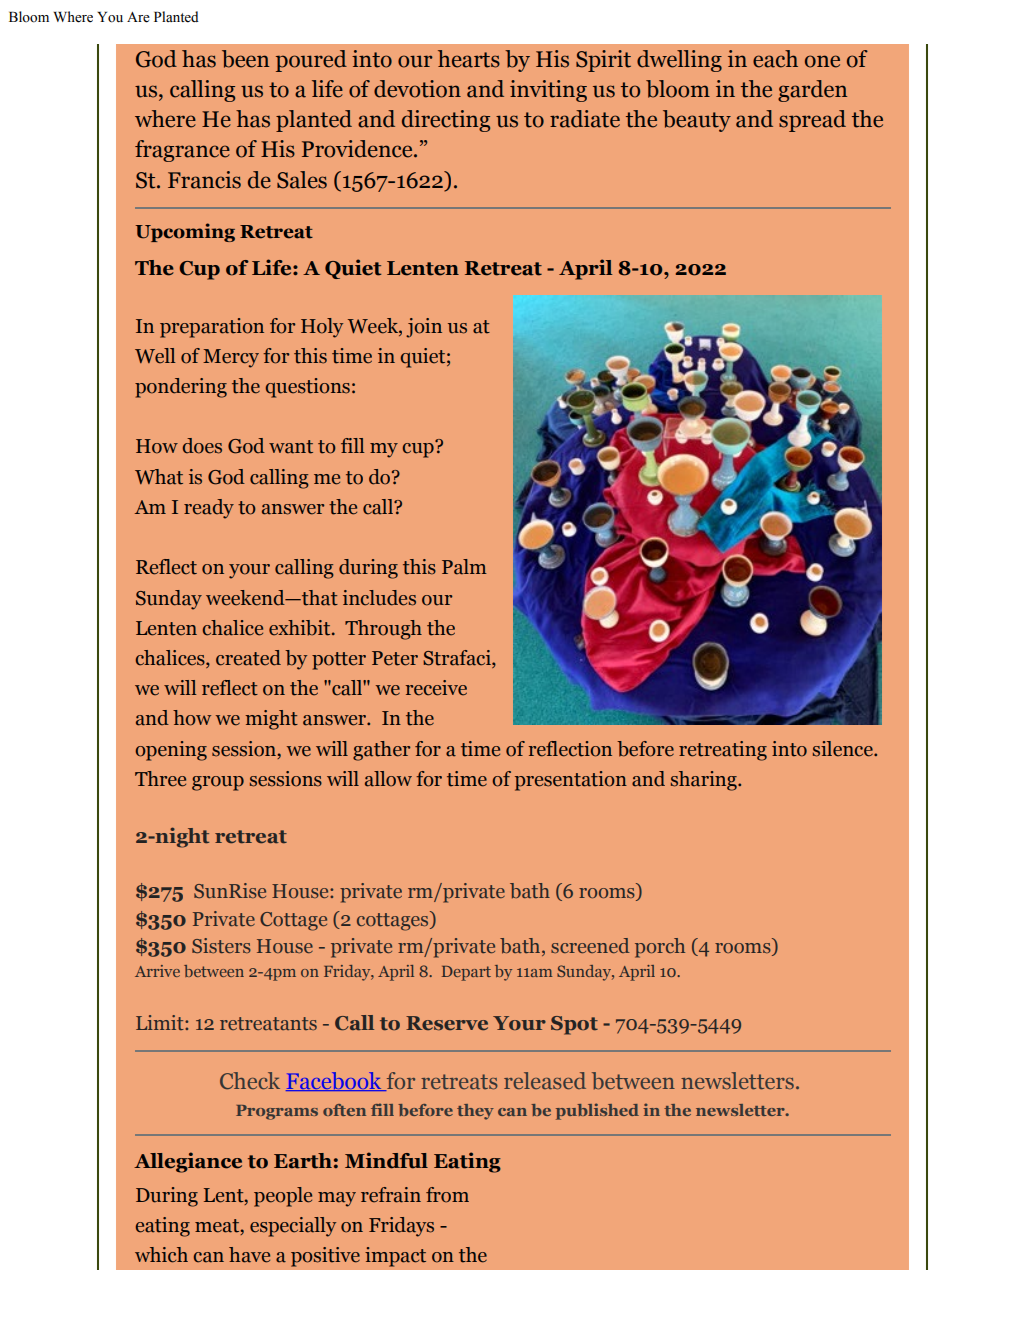 Image resolution: width=1027 pixels, height=1330 pixels. Describe the element at coordinates (245, 59) in the screenshot. I see `been` at that location.
